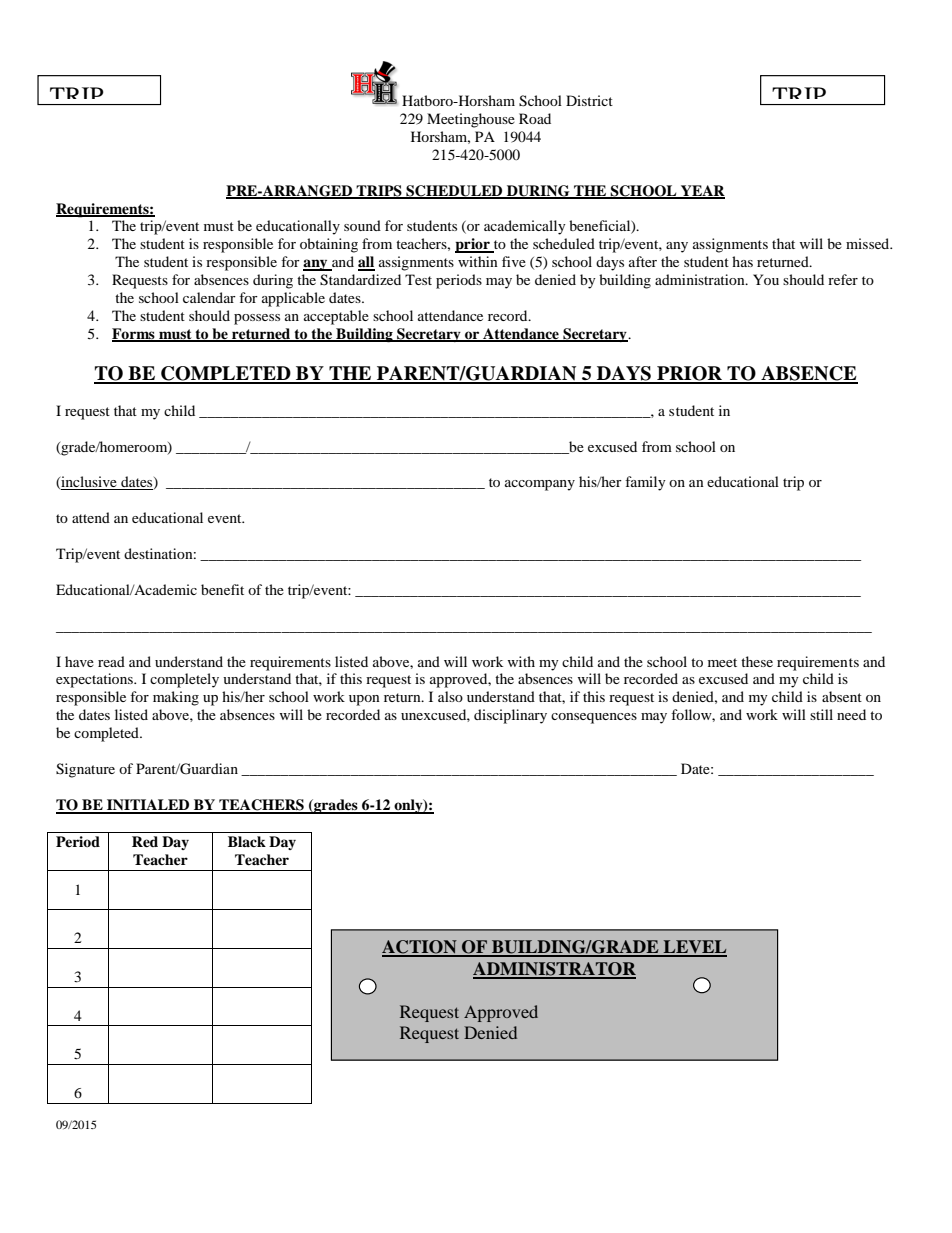  What do you see at coordinates (766, 279) in the screenshot?
I see `You` at bounding box center [766, 279].
